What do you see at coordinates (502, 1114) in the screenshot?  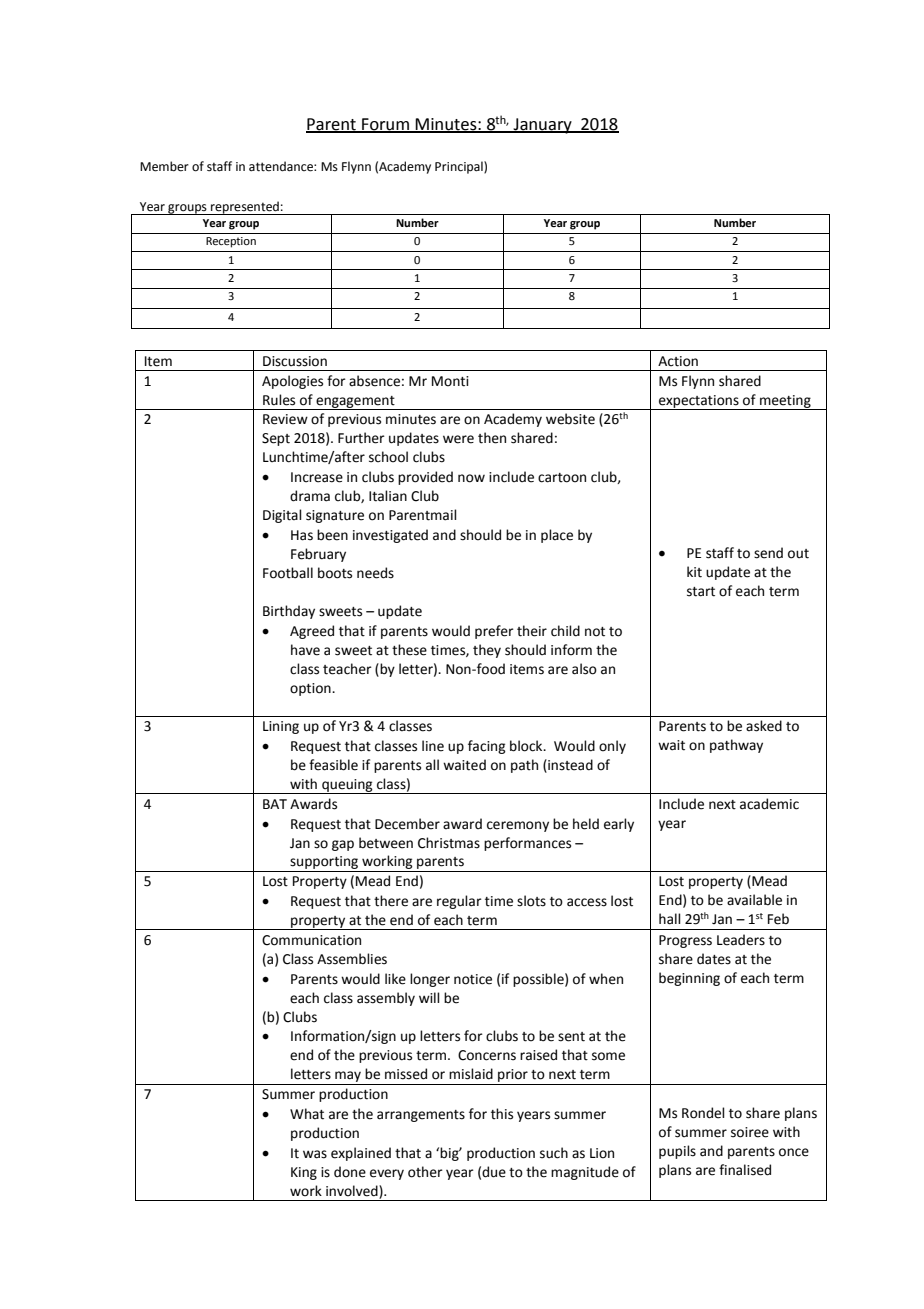 I see `this` at bounding box center [502, 1114].
